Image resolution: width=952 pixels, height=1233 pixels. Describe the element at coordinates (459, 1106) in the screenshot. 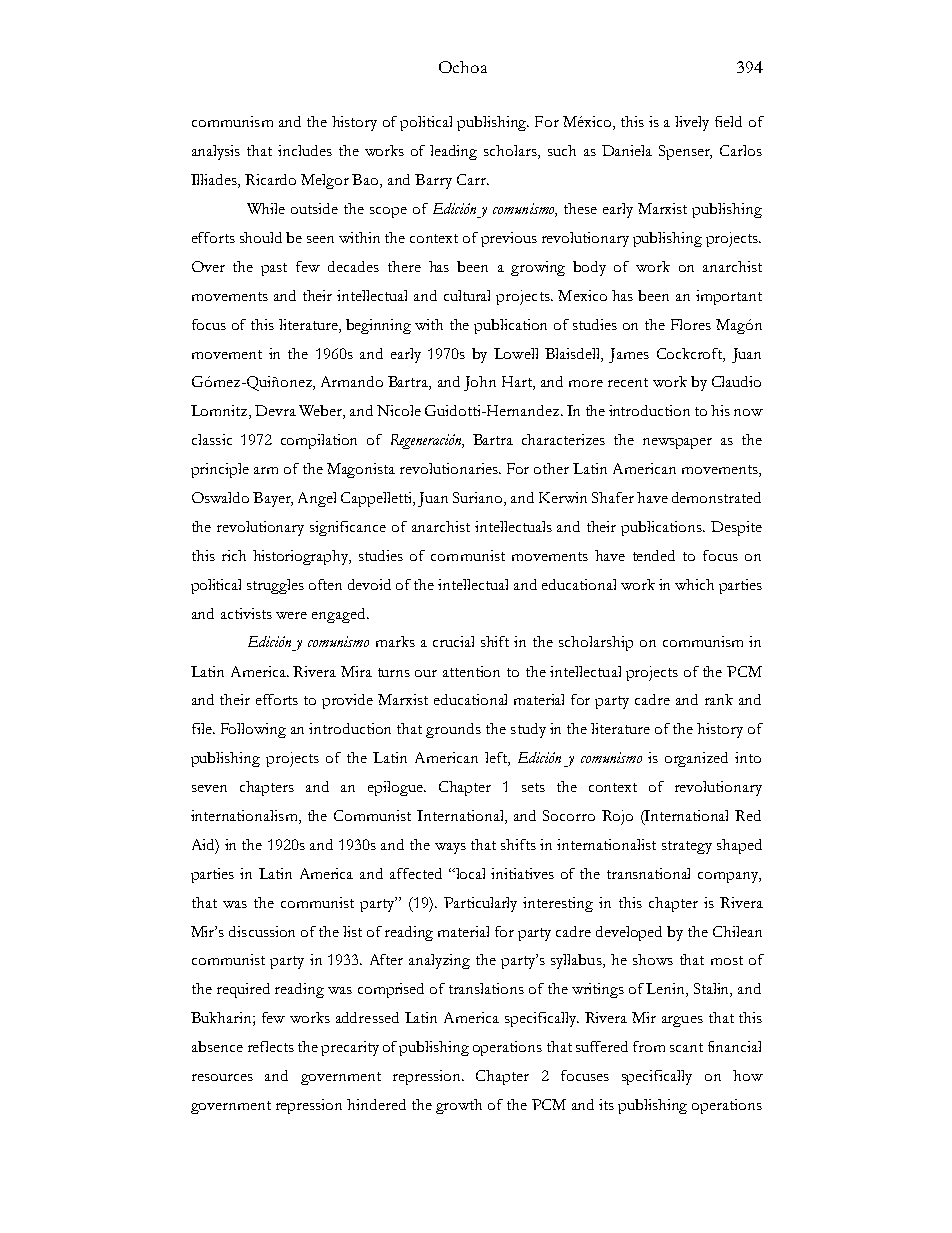

I see `growth` at that location.
